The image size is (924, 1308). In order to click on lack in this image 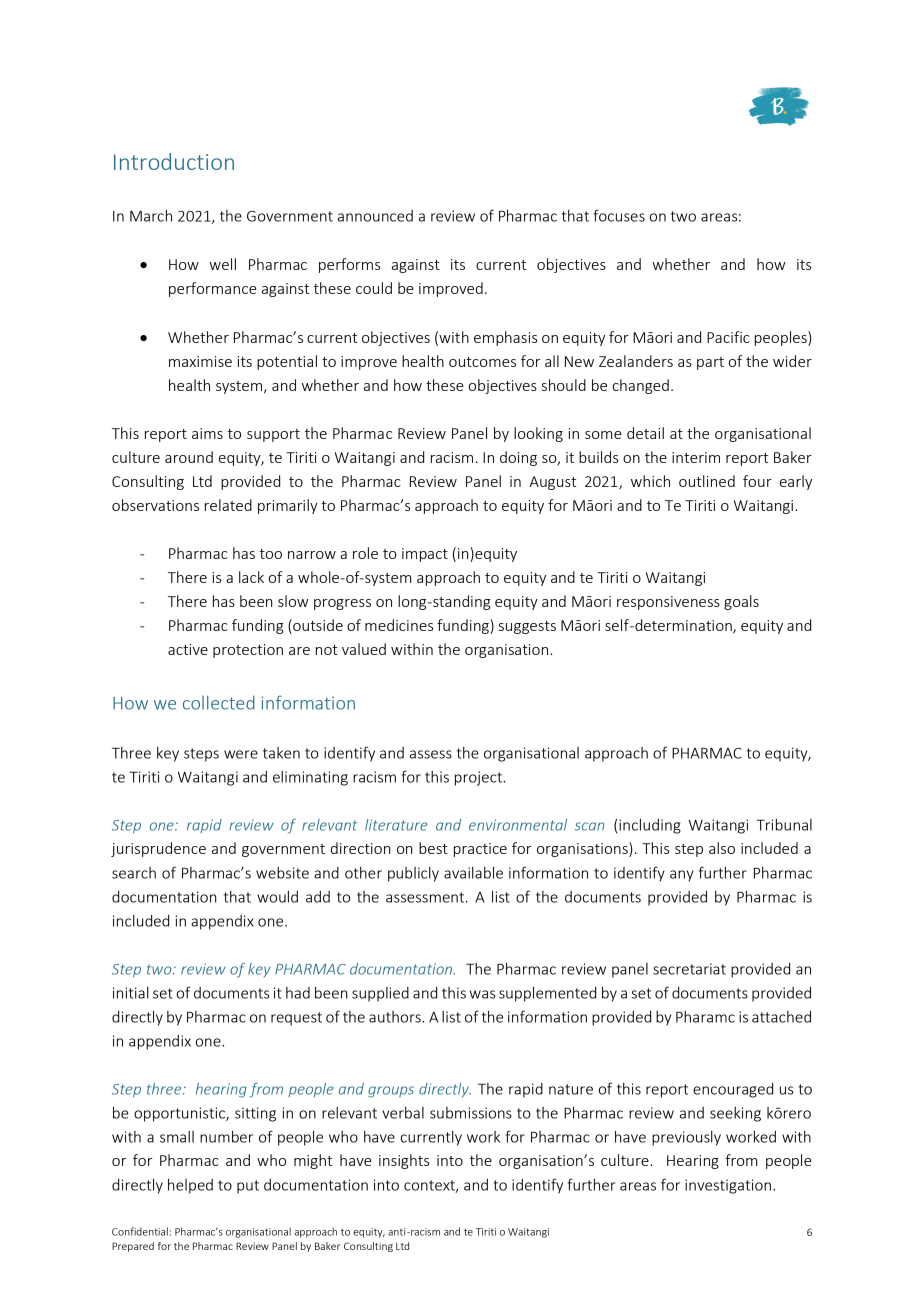, I will do `click(251, 577)`.
